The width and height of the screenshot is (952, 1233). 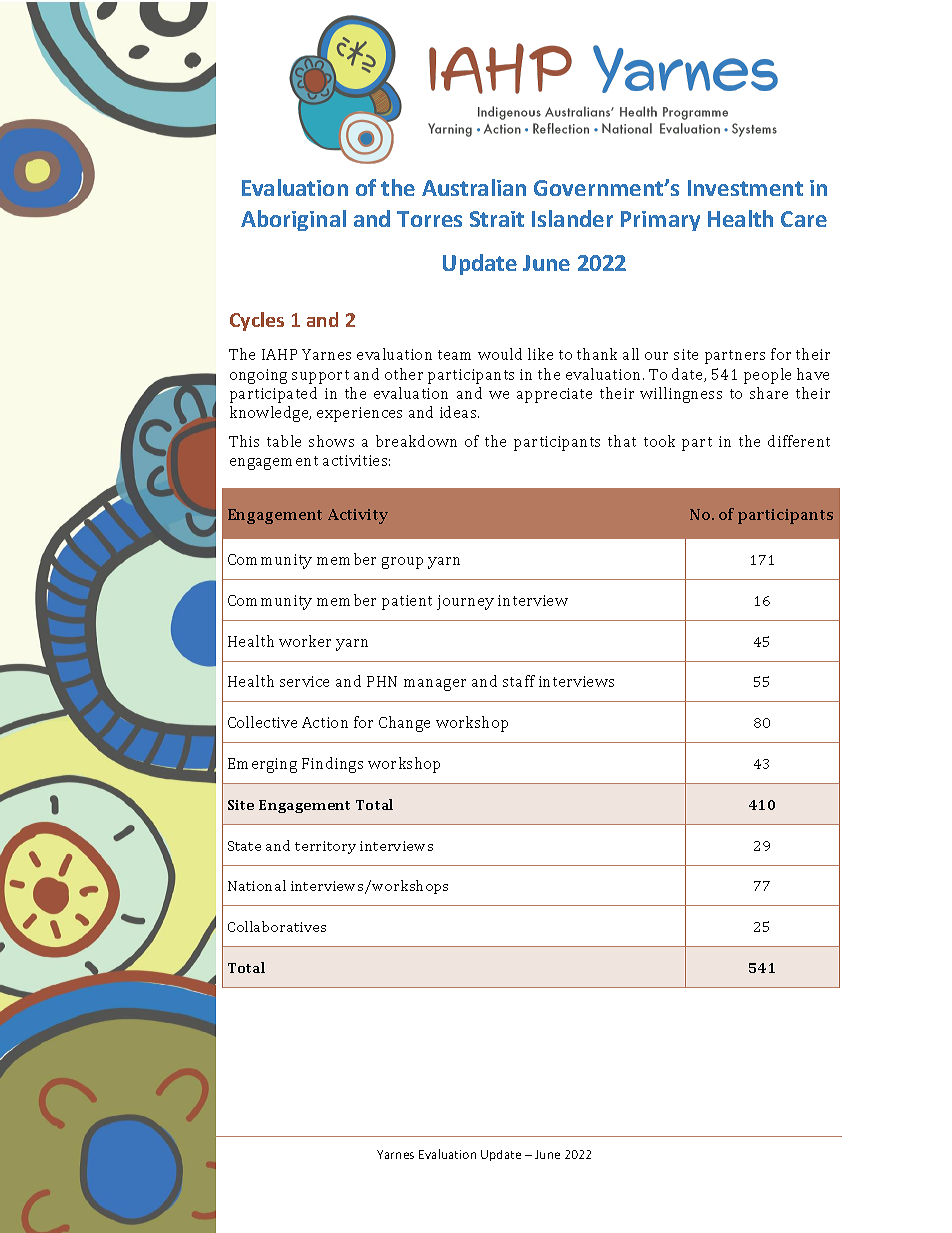 What do you see at coordinates (554, 395) in the screenshot?
I see `appreciate` at bounding box center [554, 395].
